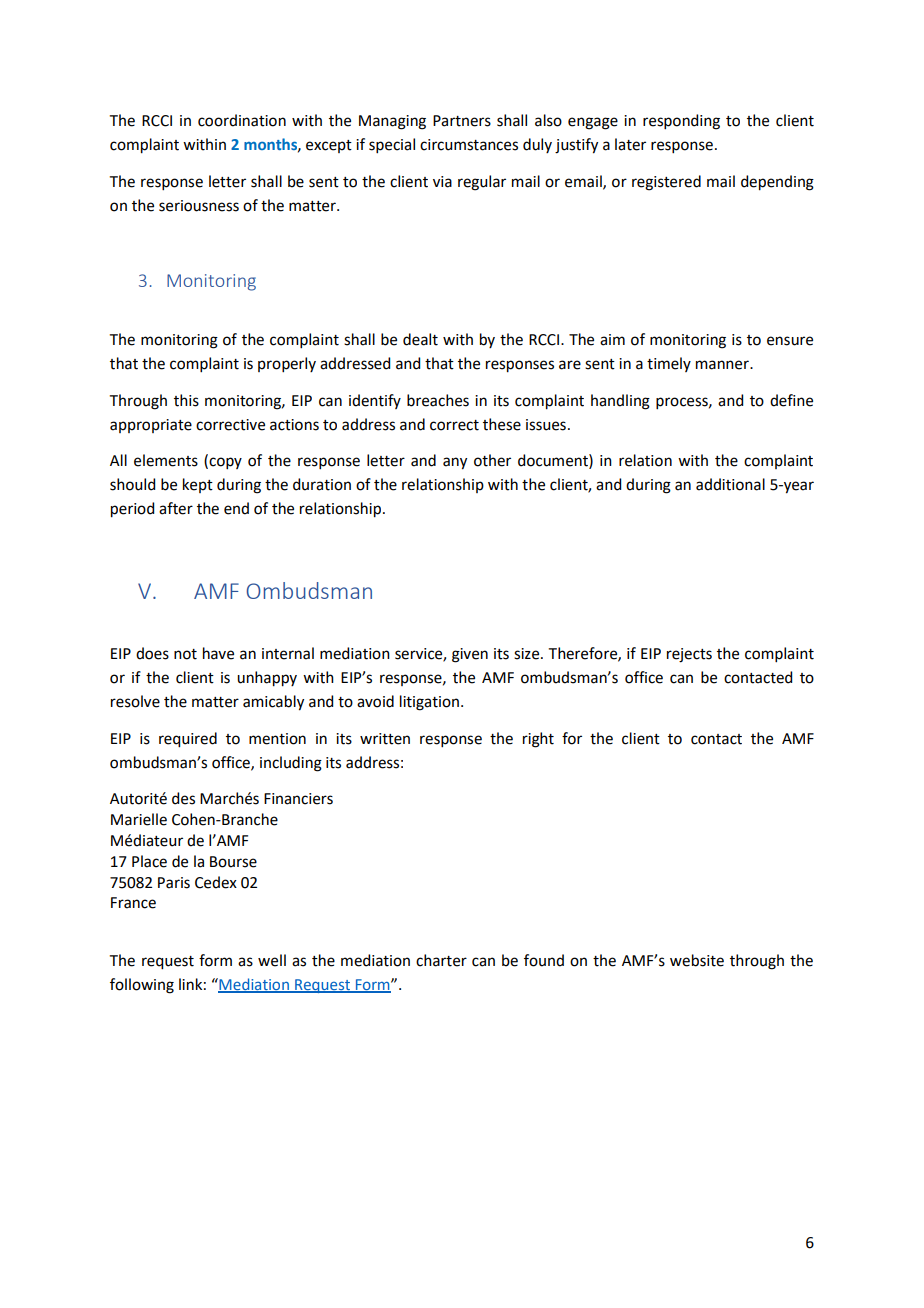  What do you see at coordinates (469, 145) in the screenshot?
I see `circumstances` at bounding box center [469, 145].
